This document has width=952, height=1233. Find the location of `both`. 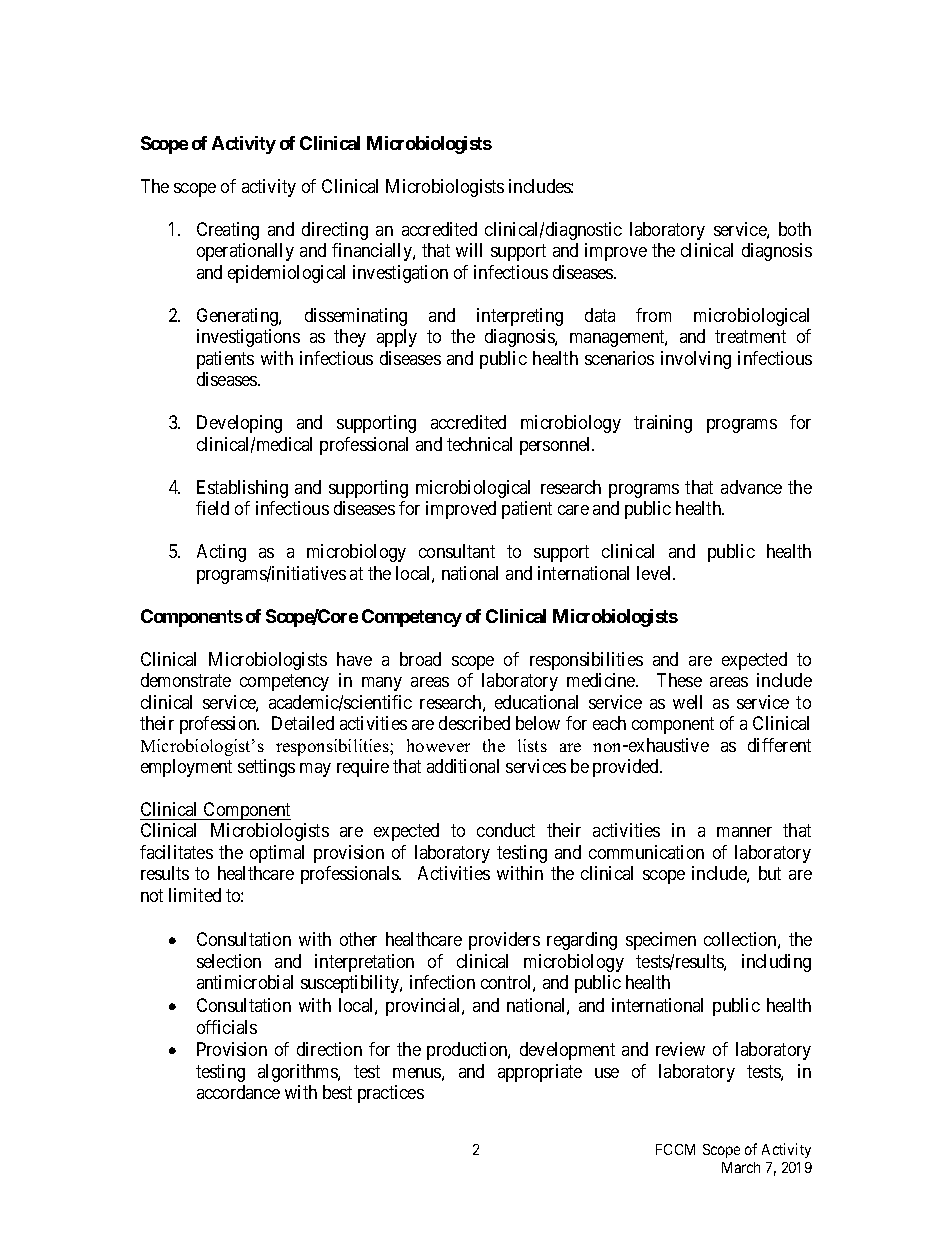

both is located at coordinates (795, 229).
